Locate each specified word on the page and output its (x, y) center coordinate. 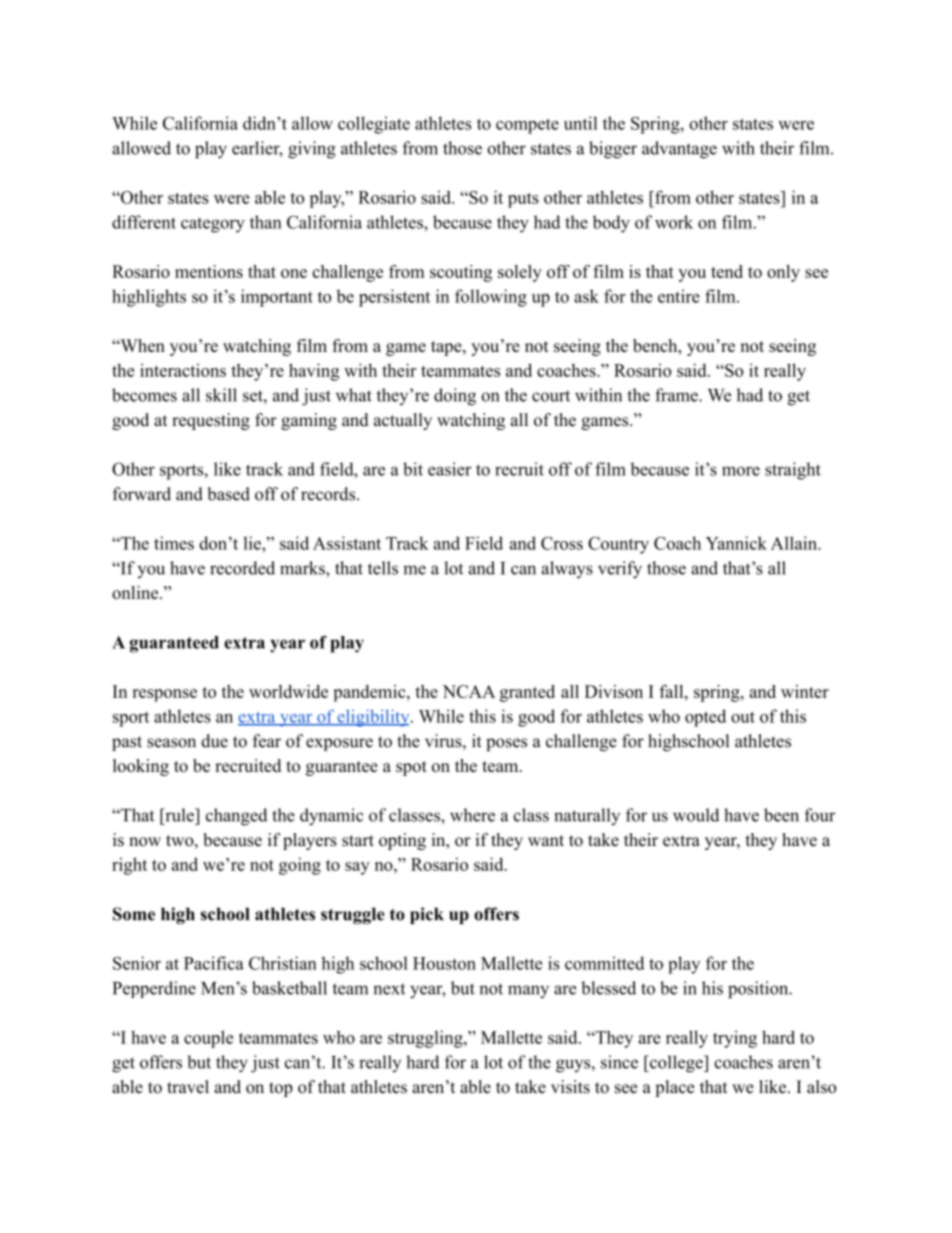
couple (208, 1039)
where (472, 815)
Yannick (736, 543)
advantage (679, 150)
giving (312, 150)
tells (383, 568)
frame (677, 395)
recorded (242, 568)
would (696, 815)
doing (455, 397)
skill (221, 395)
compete (527, 126)
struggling (426, 1039)
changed (236, 817)
